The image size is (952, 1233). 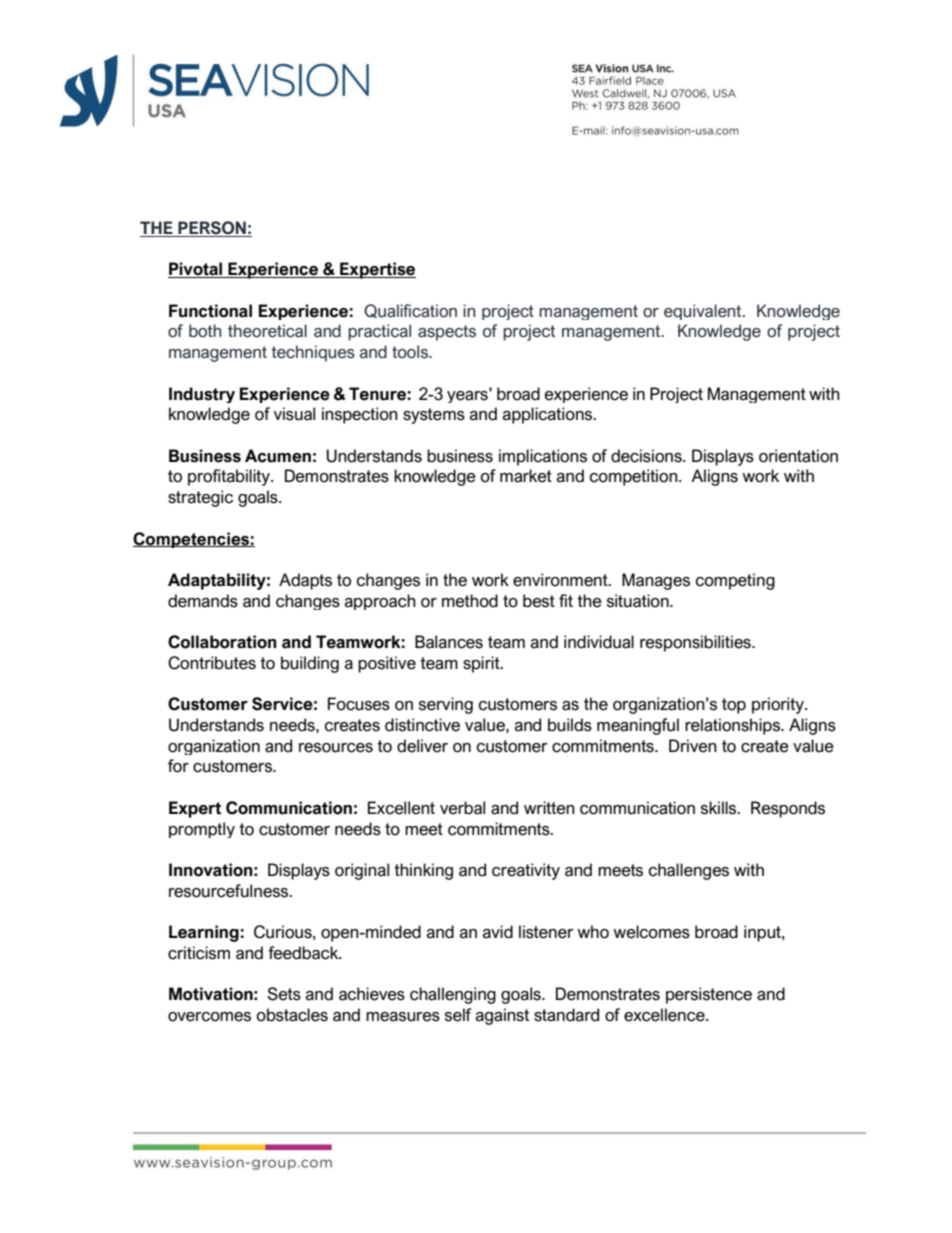 I want to click on Sets, so click(x=284, y=994).
